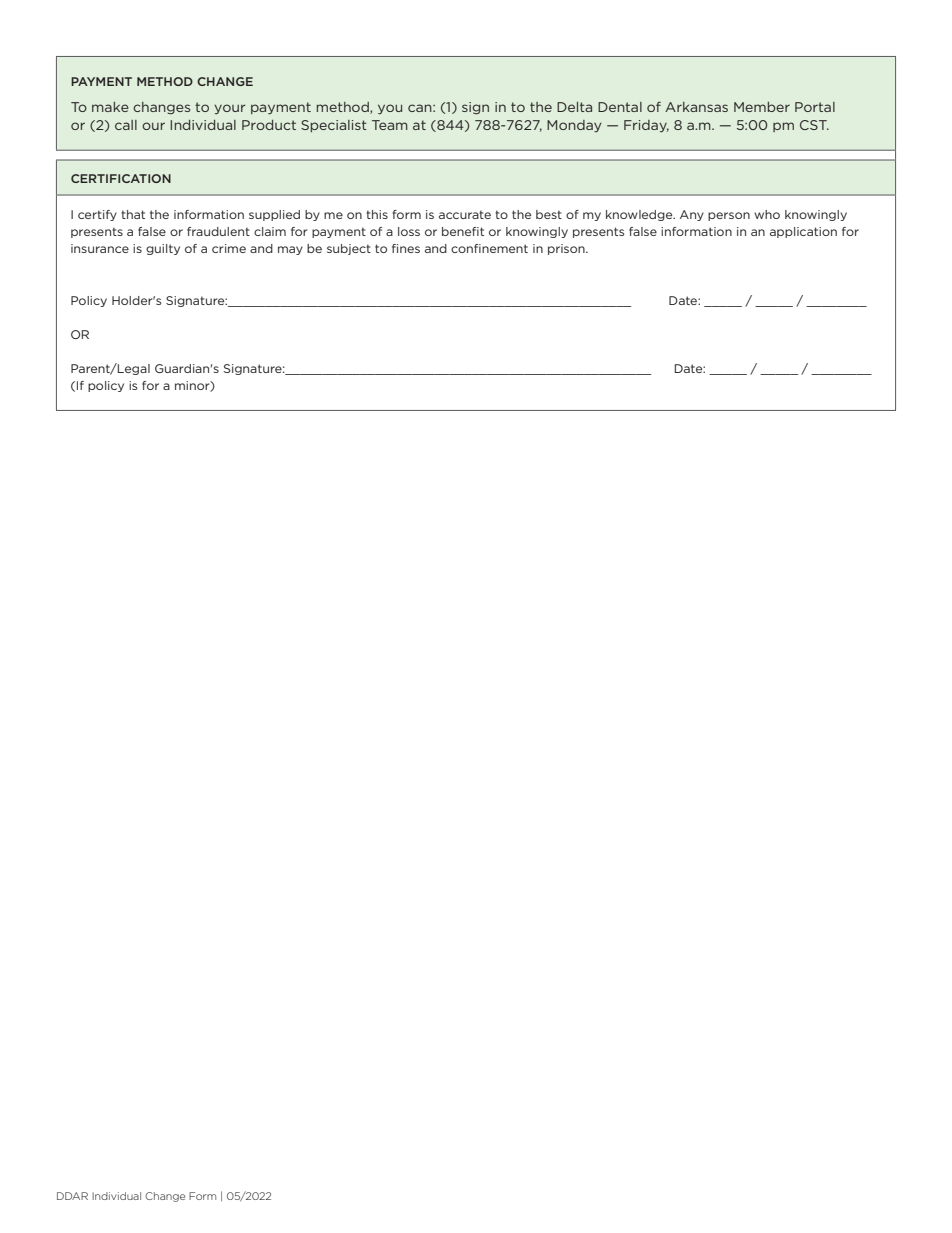  Describe the element at coordinates (729, 216) in the page. I see `person` at that location.
